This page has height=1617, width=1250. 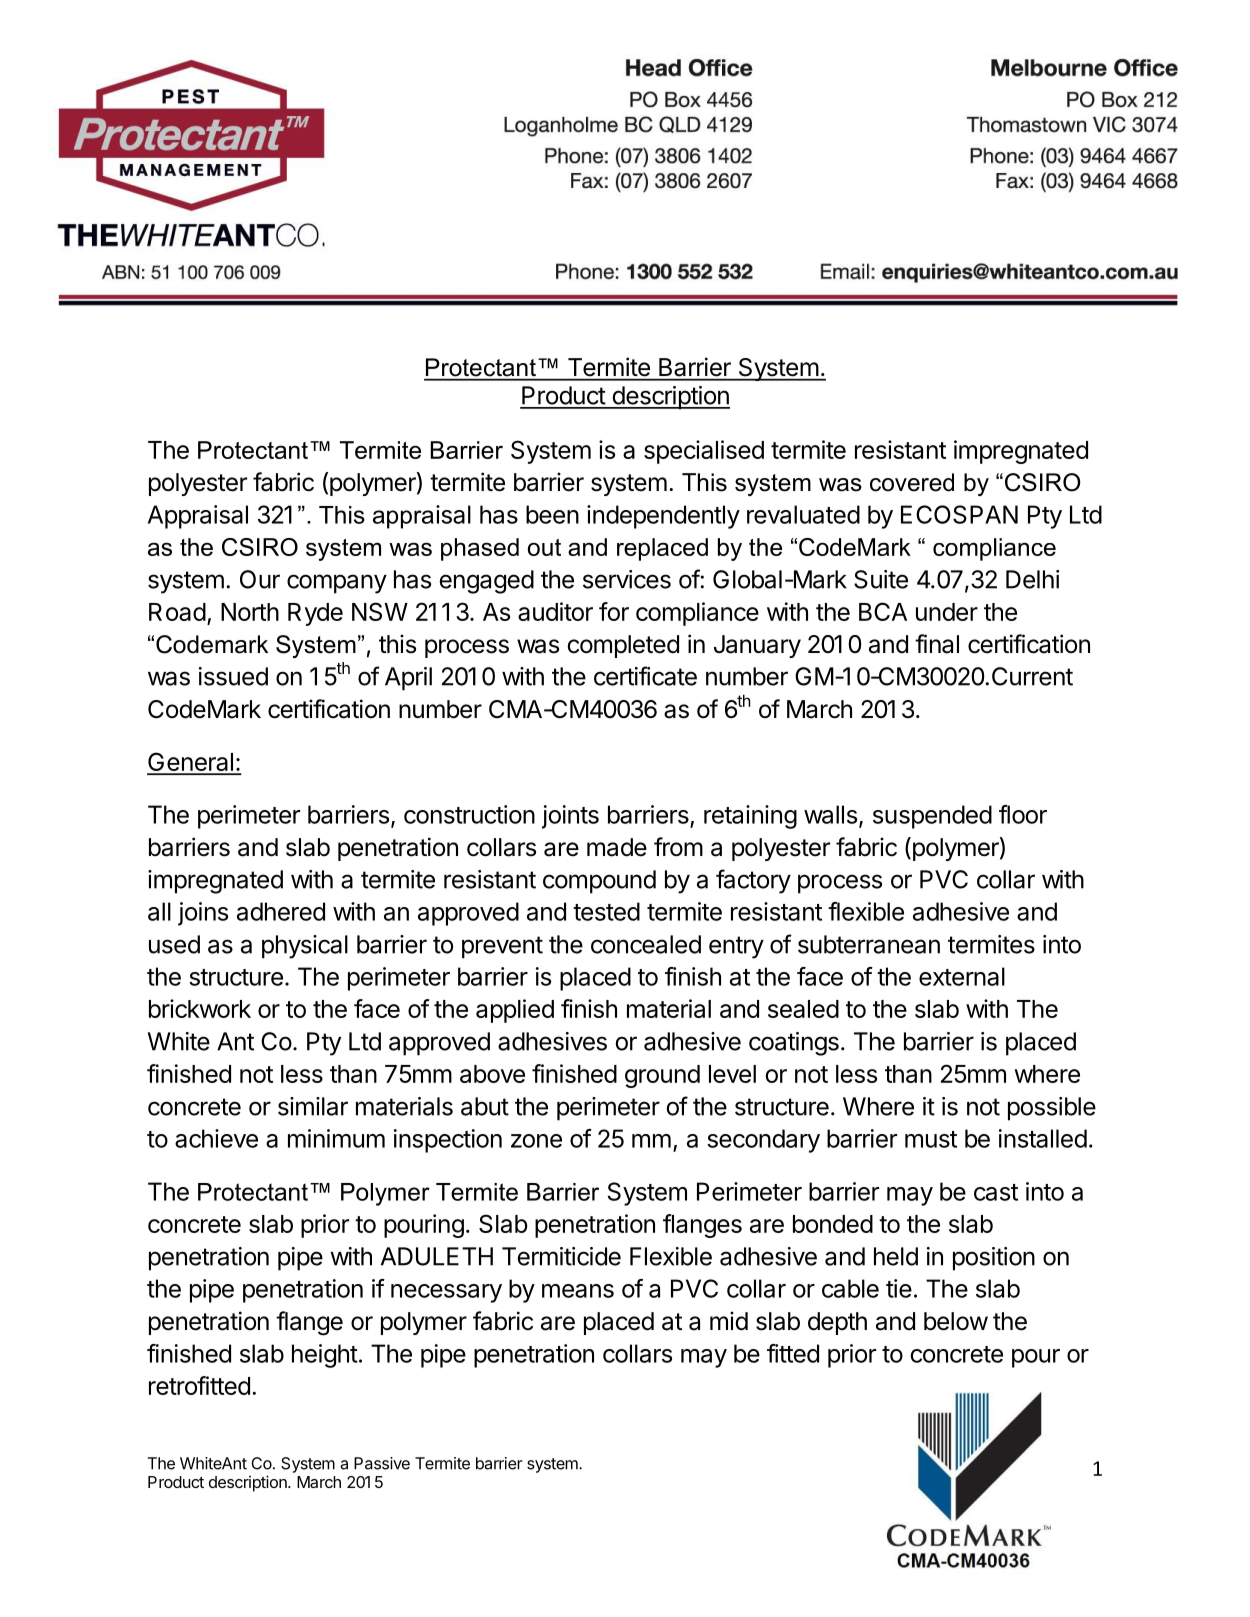 I want to click on cast, so click(x=996, y=1192).
